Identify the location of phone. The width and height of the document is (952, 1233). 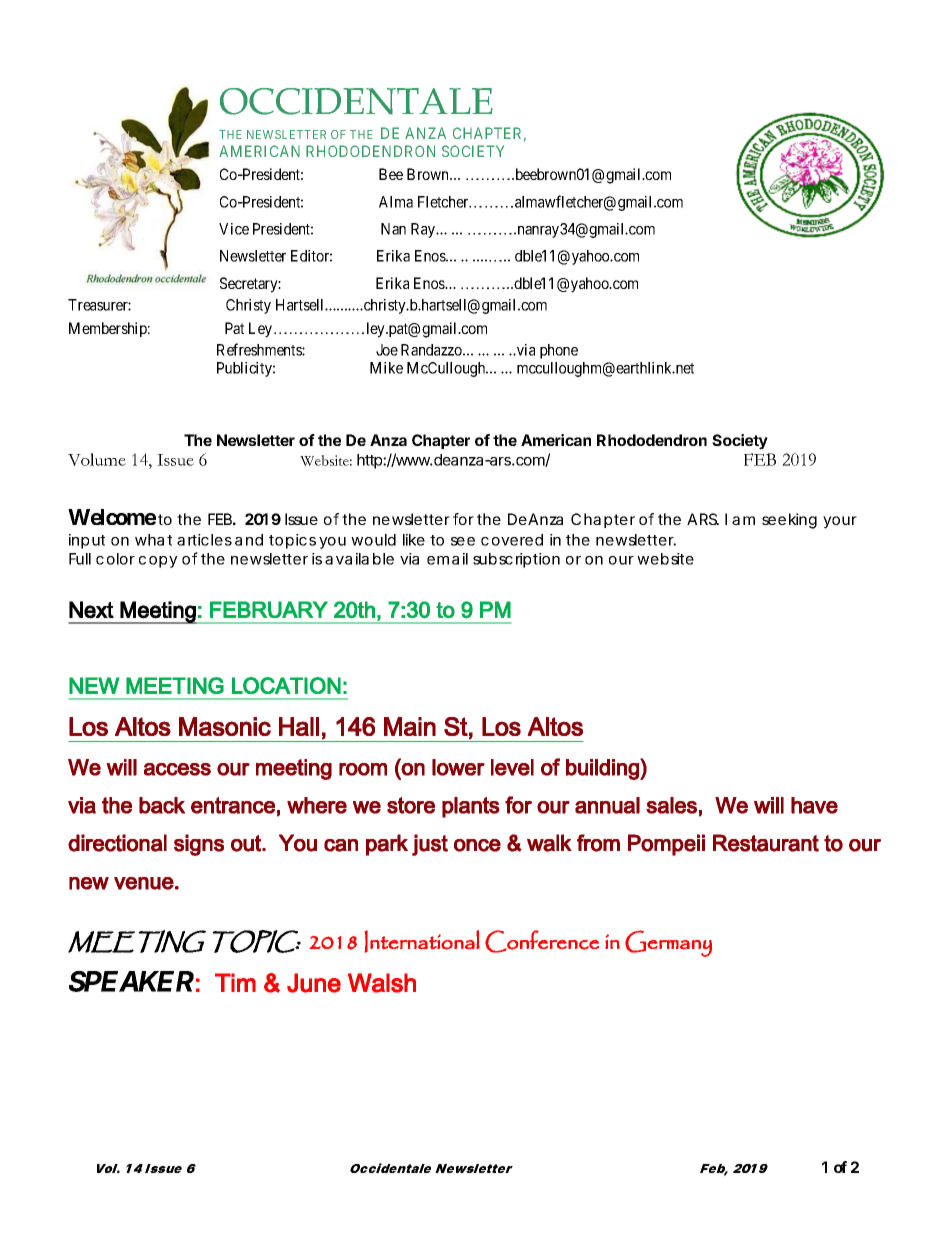
(559, 351).
